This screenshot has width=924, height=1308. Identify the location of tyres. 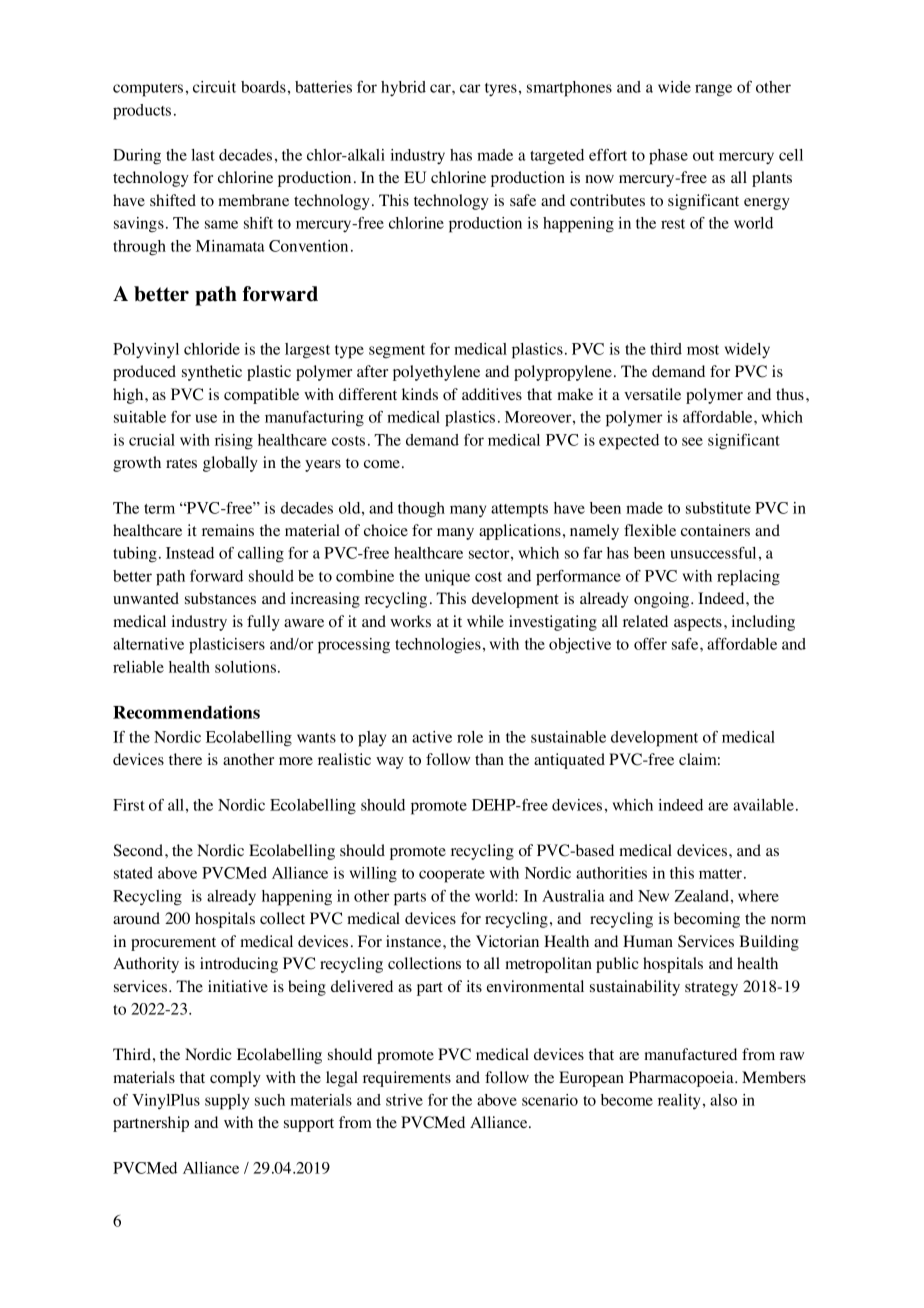
(501, 90).
